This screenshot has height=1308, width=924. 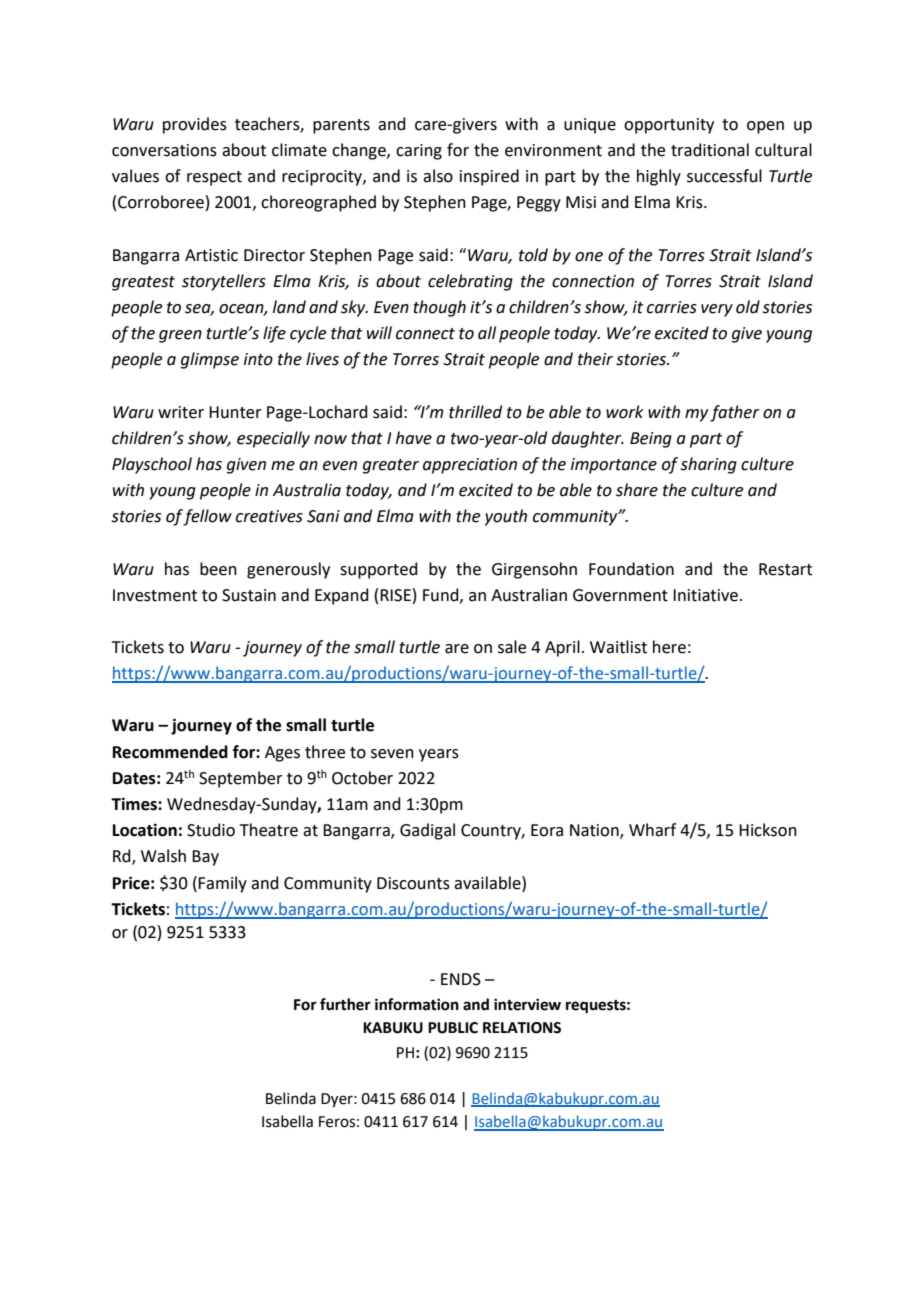 What do you see at coordinates (710, 150) in the screenshot?
I see `traditional` at bounding box center [710, 150].
